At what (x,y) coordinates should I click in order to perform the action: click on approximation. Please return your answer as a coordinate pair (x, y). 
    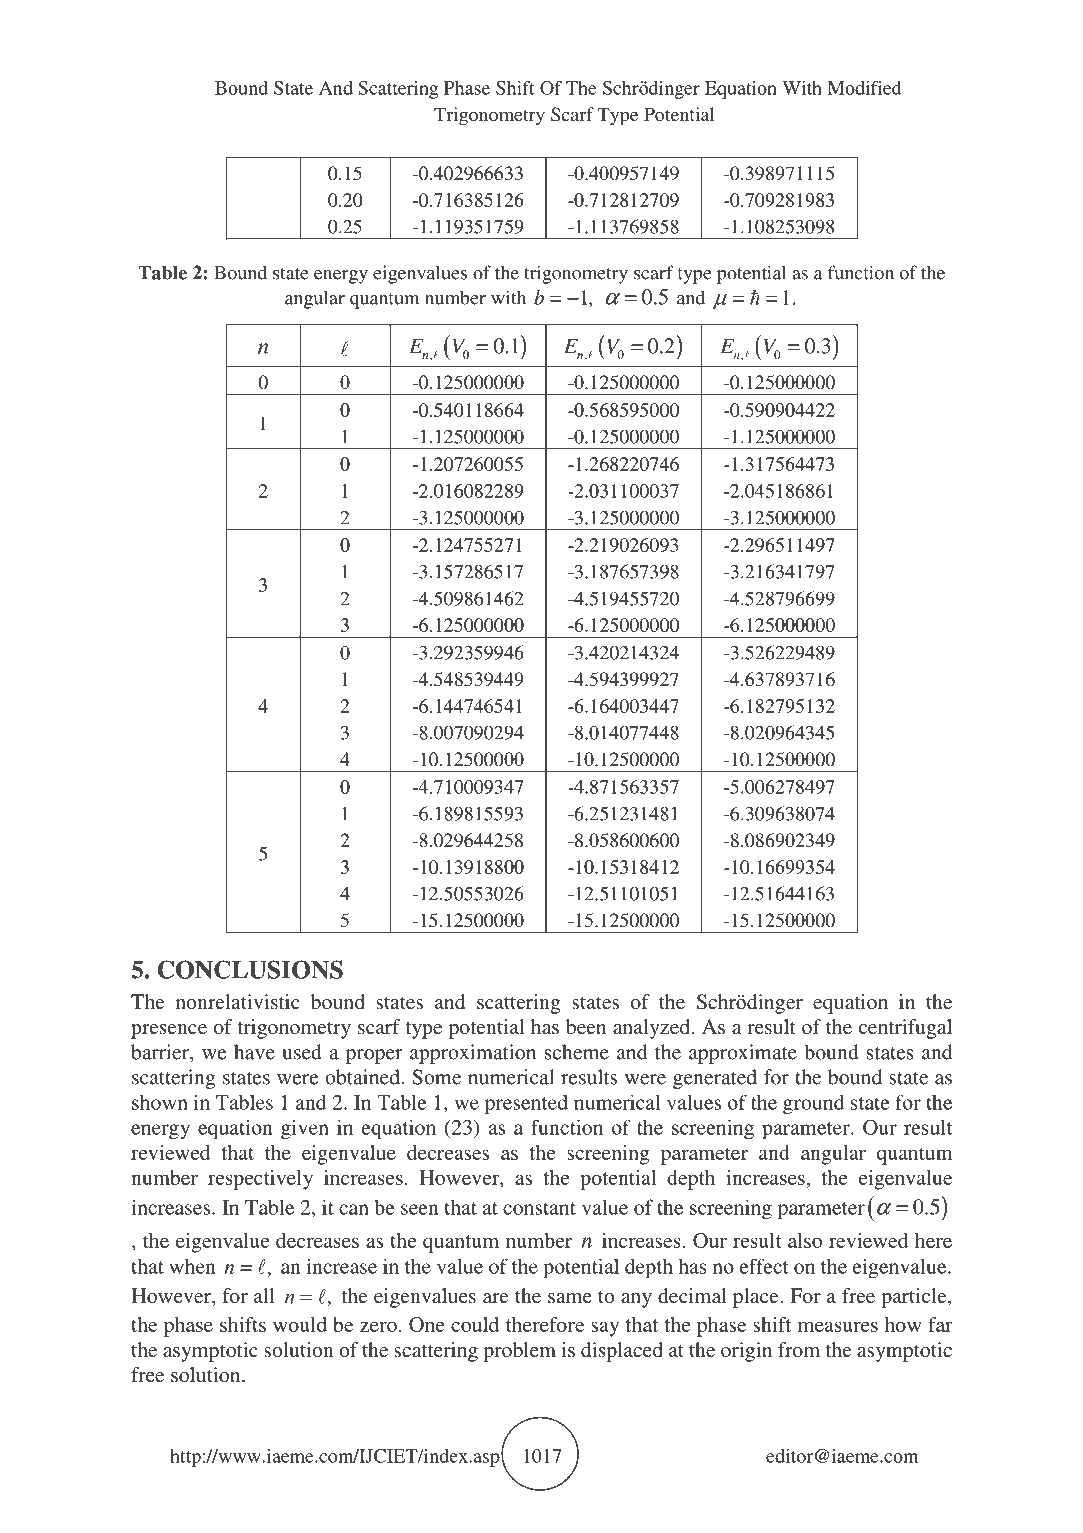
    Looking at the image, I should click on (473, 1054).
